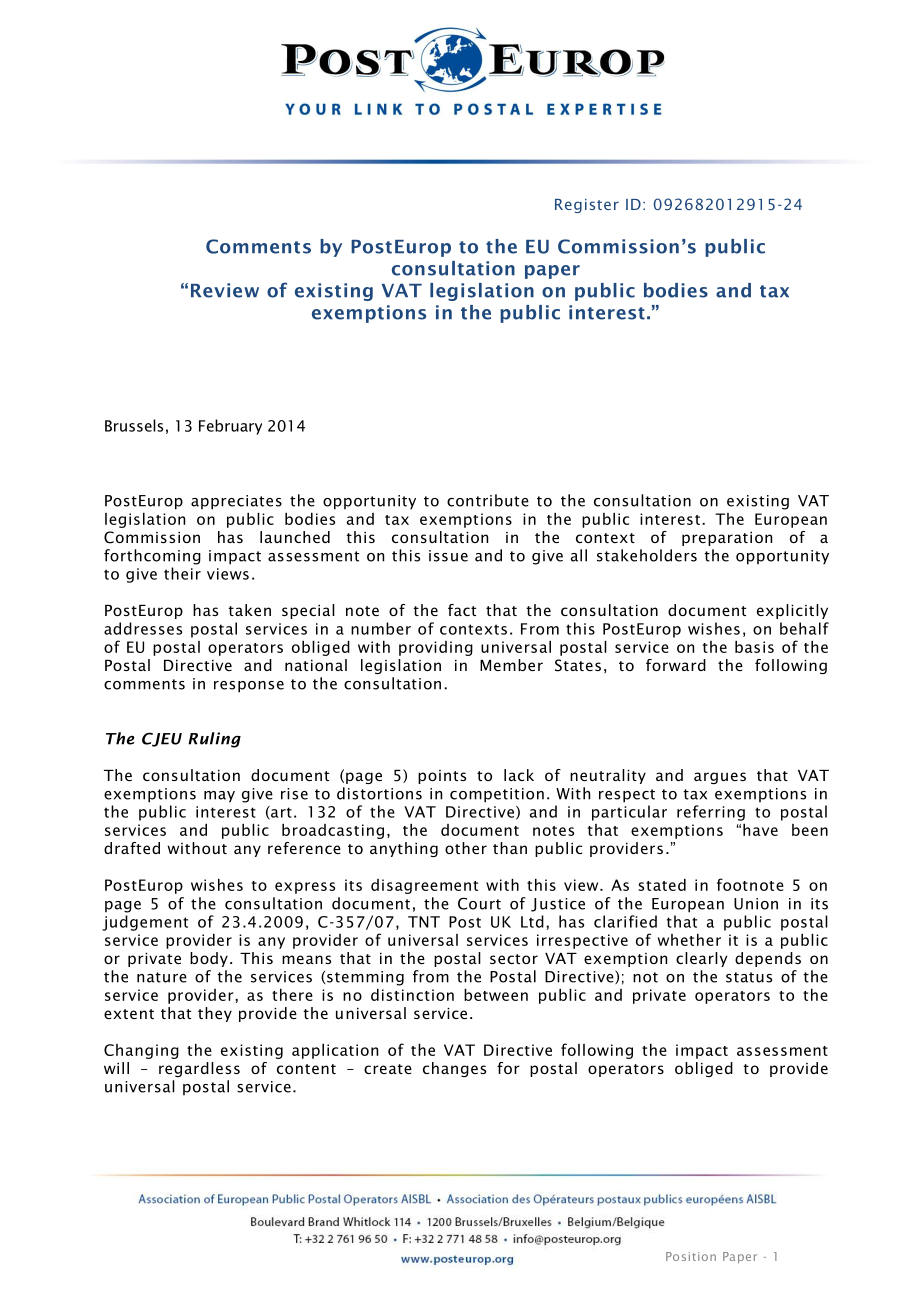  I want to click on Ruling, so click(214, 740).
